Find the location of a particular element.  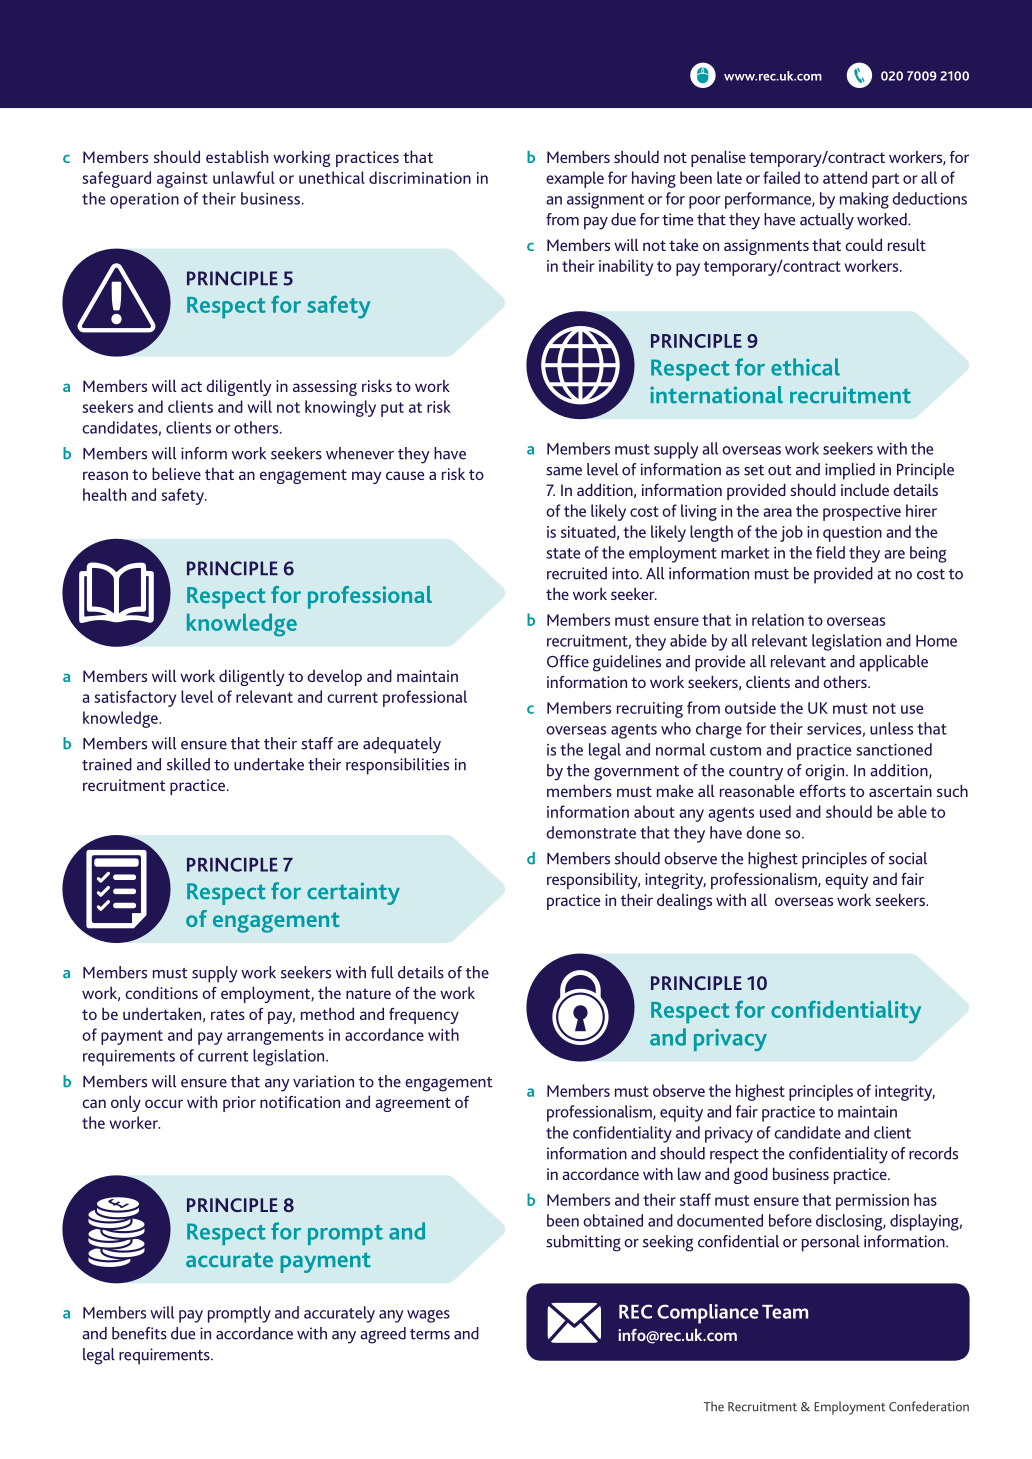

example is located at coordinates (575, 179).
